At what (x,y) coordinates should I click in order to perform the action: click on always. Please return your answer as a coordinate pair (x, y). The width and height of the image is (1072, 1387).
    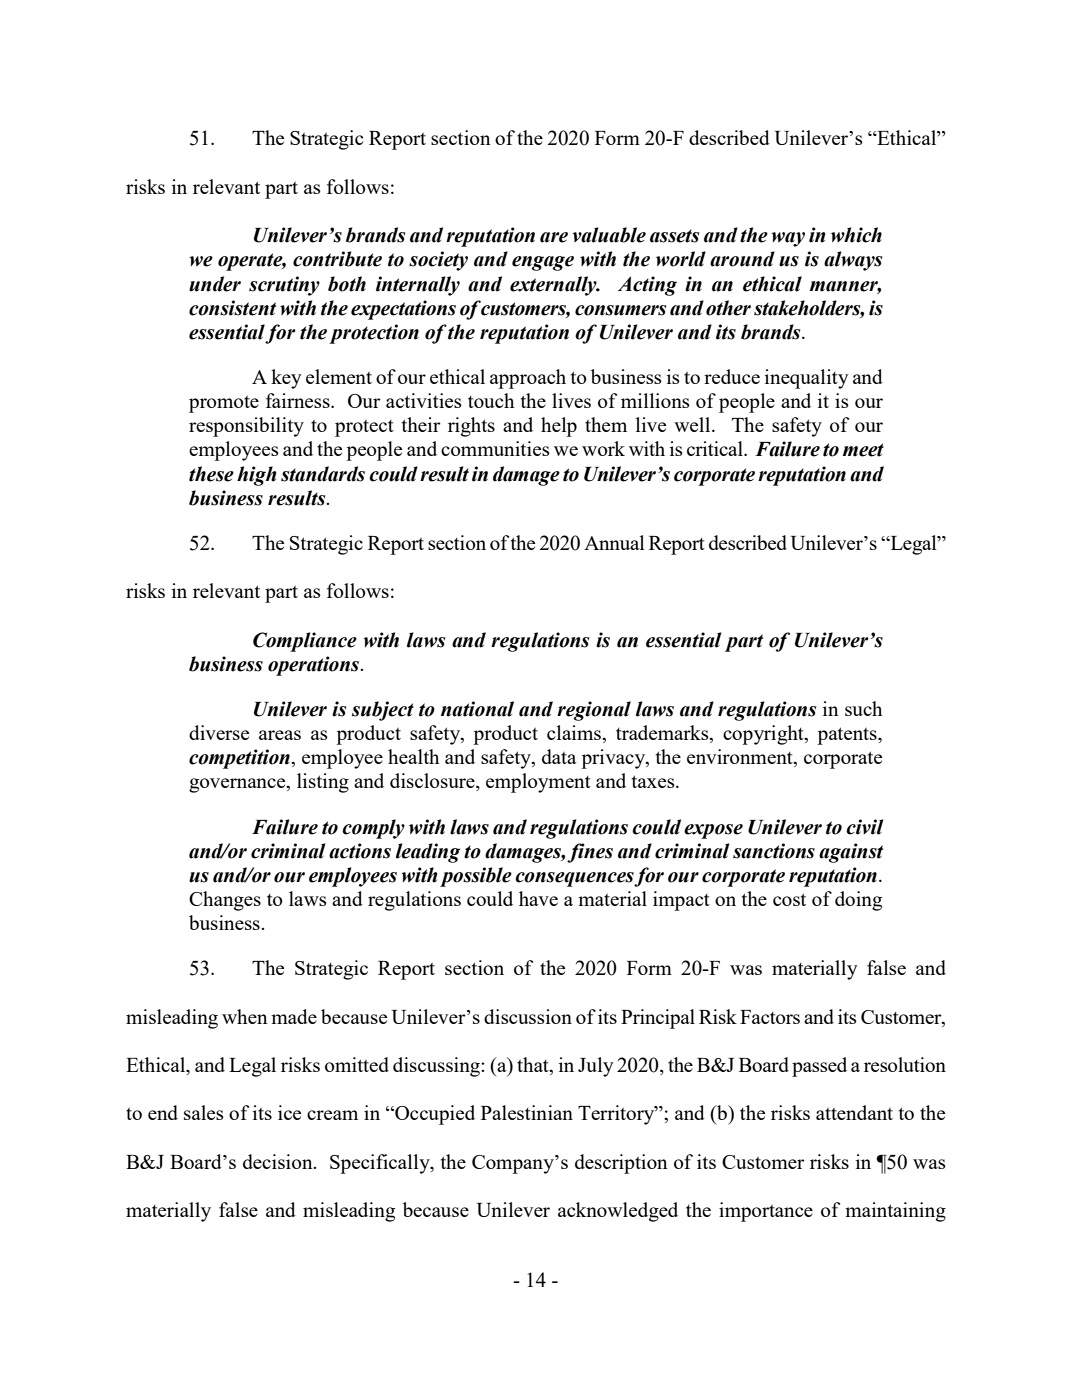
    Looking at the image, I should click on (853, 261).
